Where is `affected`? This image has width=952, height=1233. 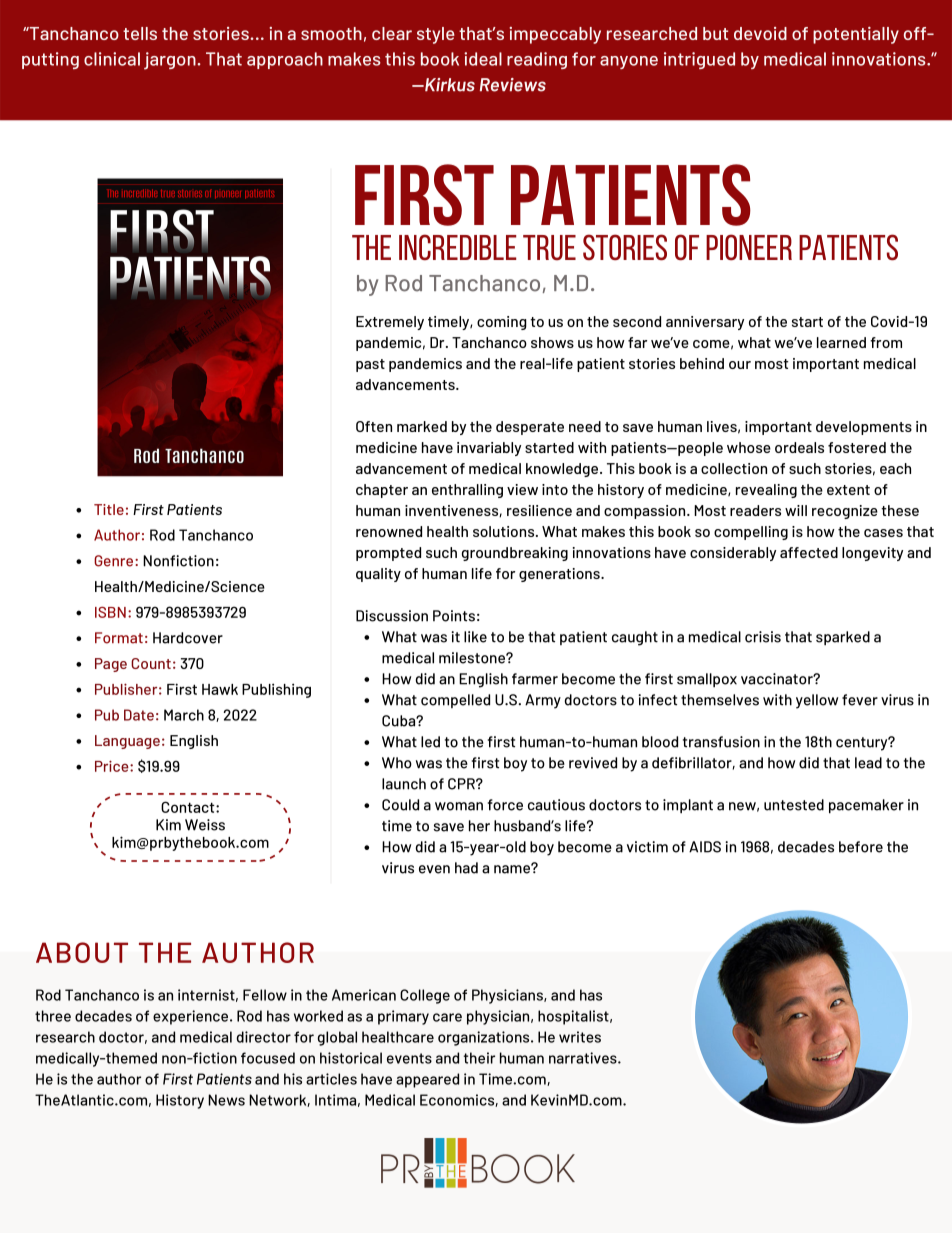 affected is located at coordinates (809, 552).
